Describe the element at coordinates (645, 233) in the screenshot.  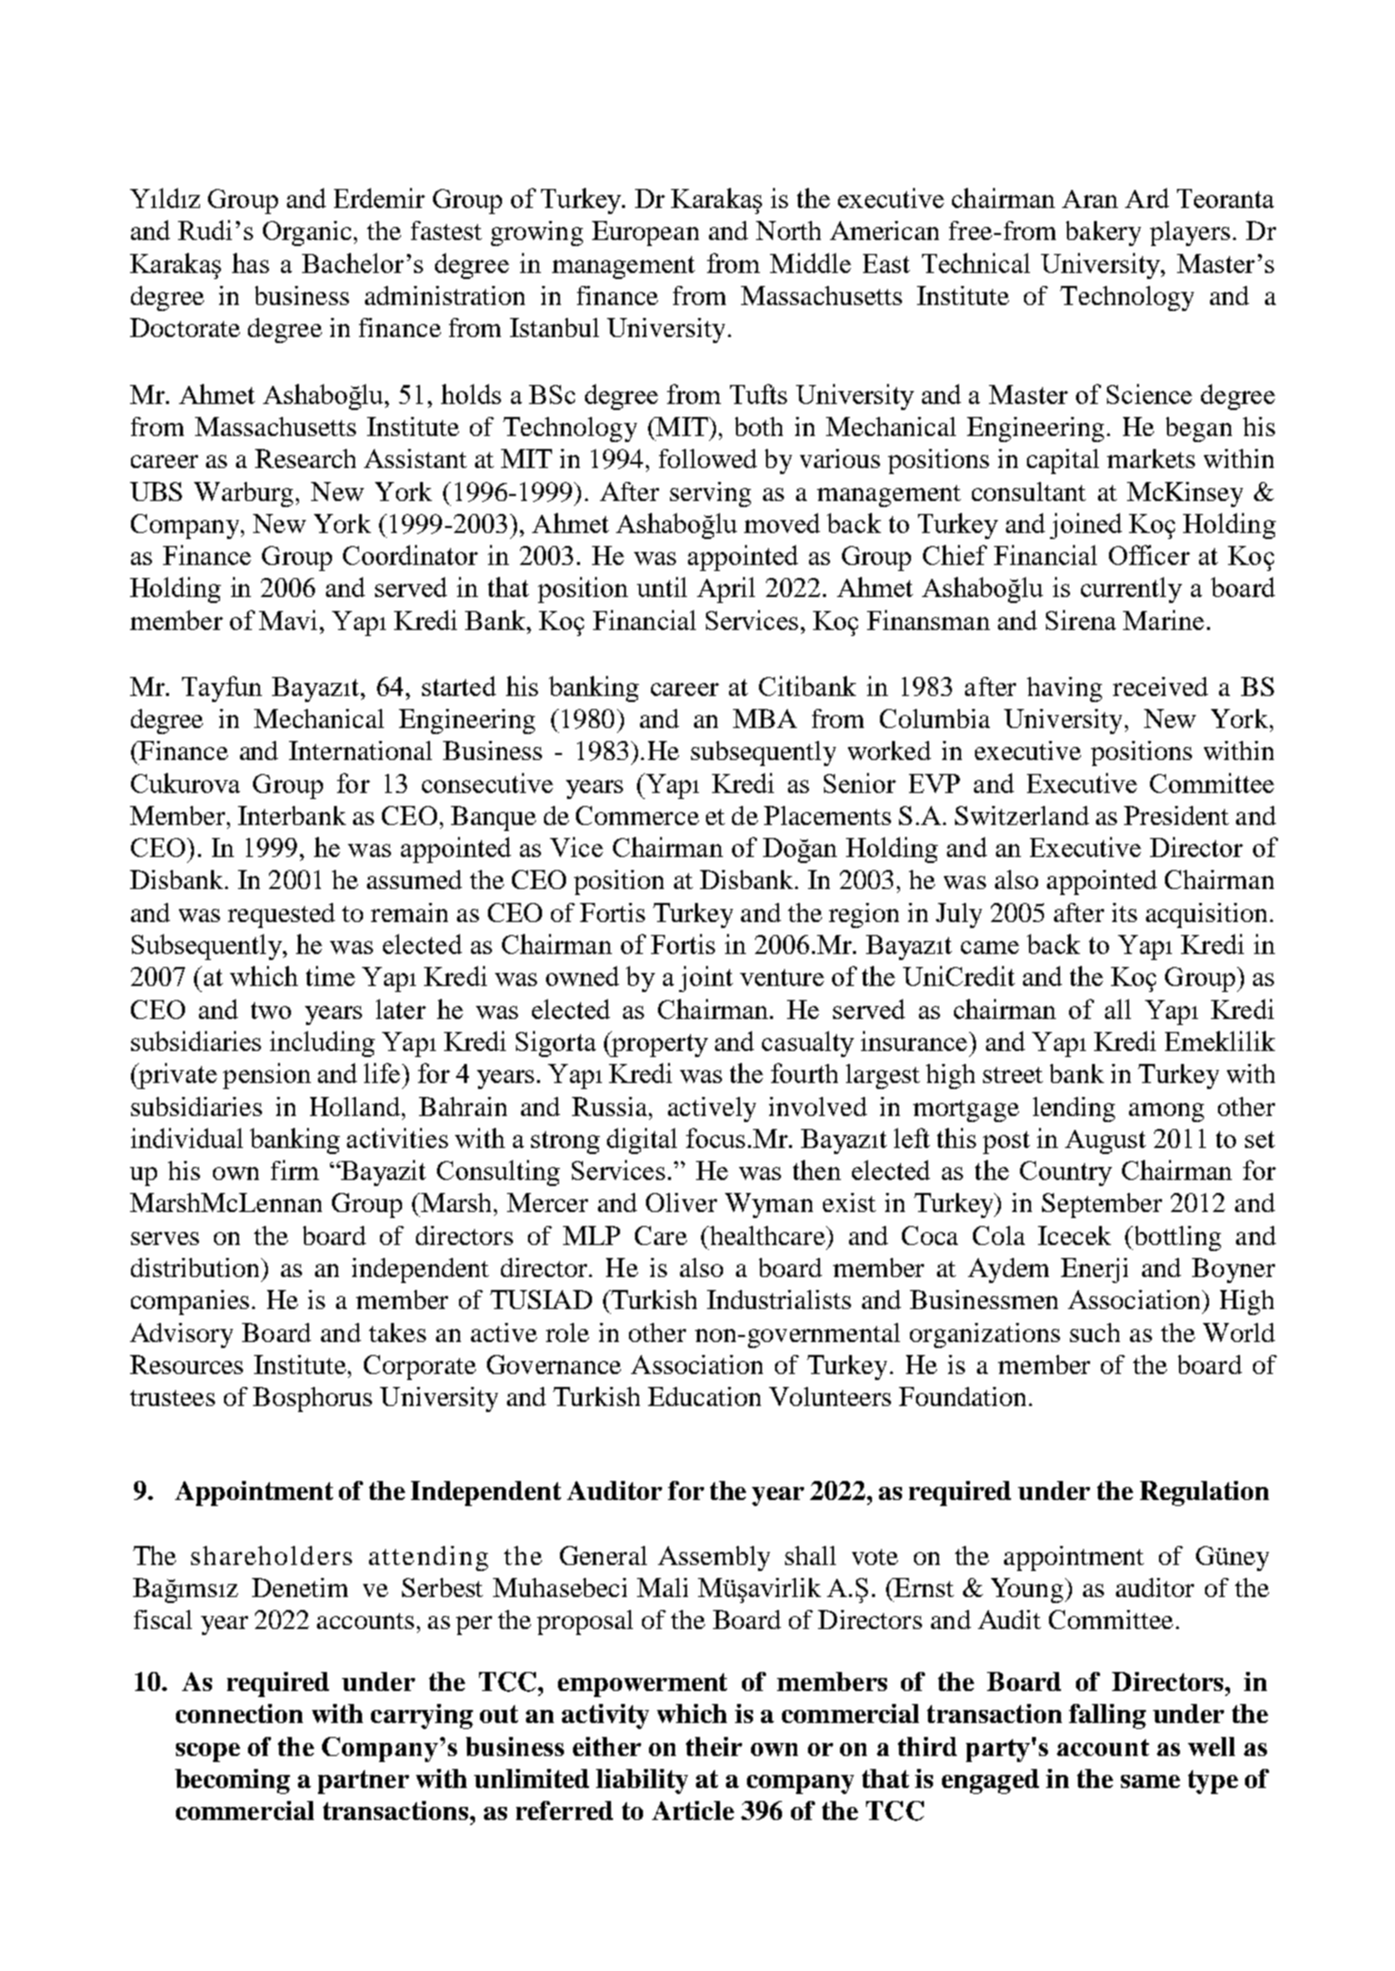
I see `European` at that location.
